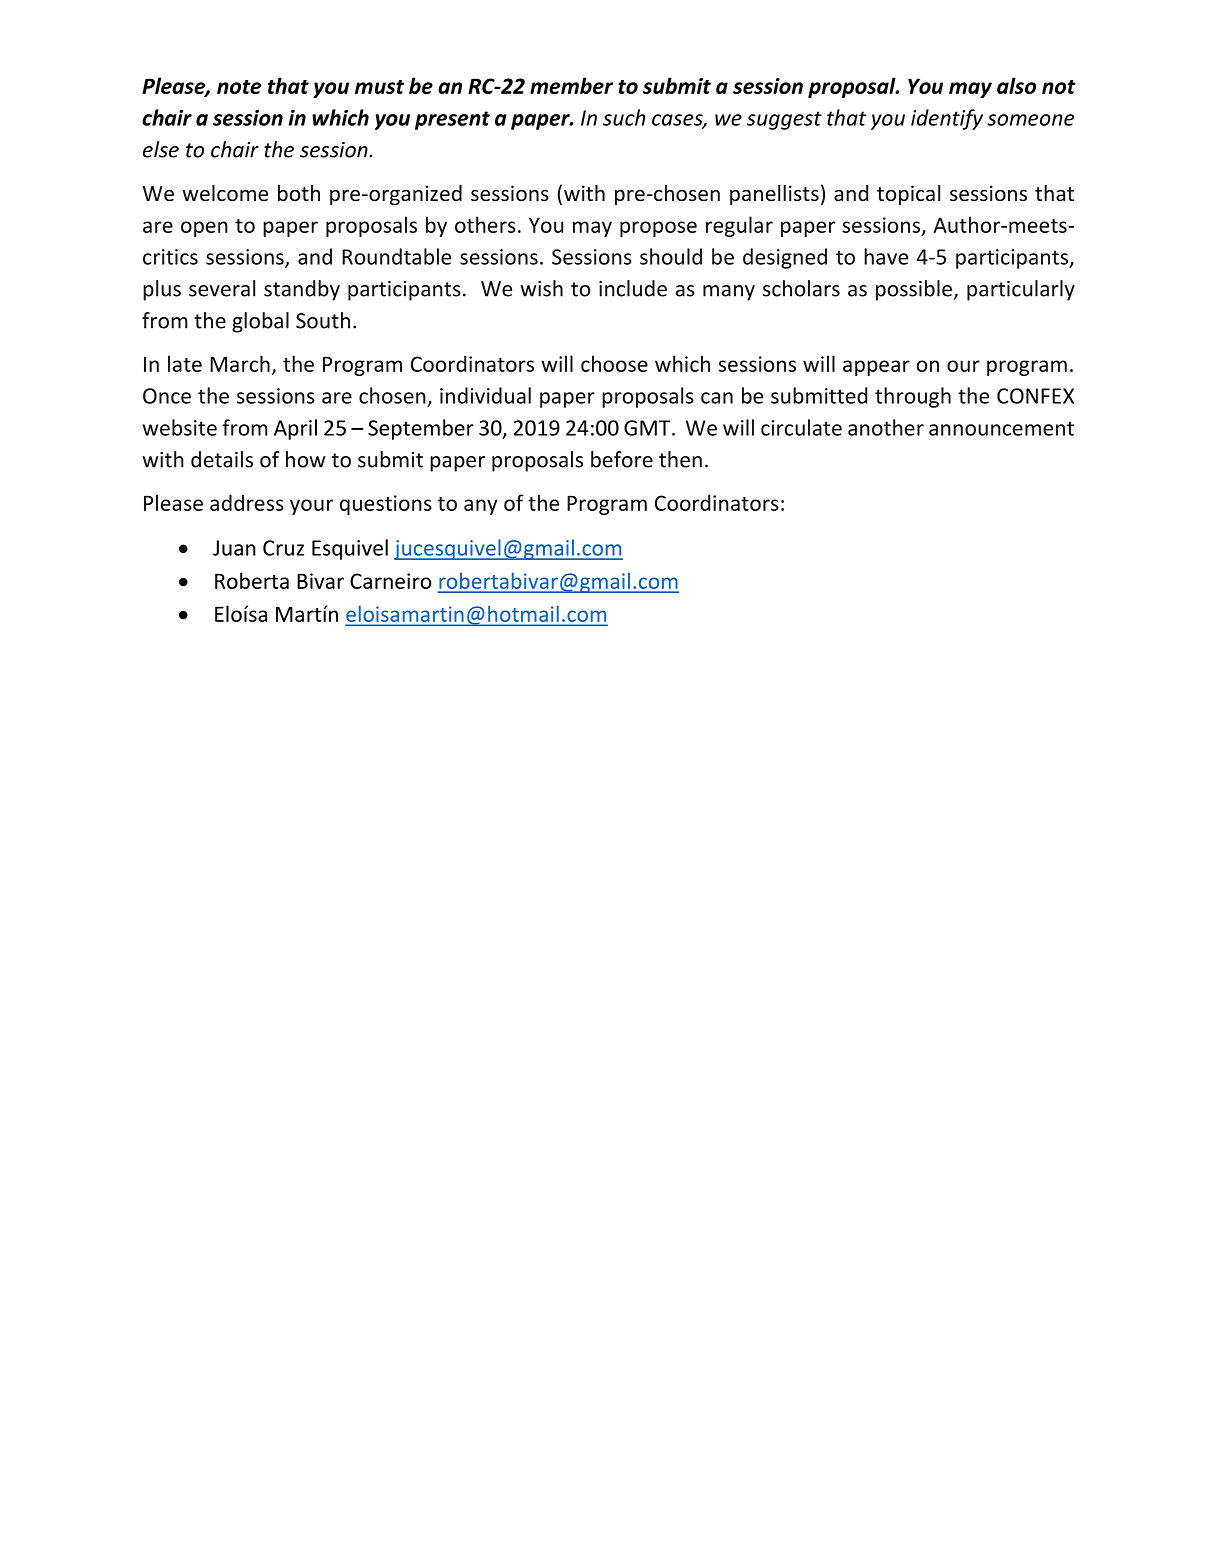 The height and width of the image is (1563, 1208). I want to click on note, so click(239, 87).
